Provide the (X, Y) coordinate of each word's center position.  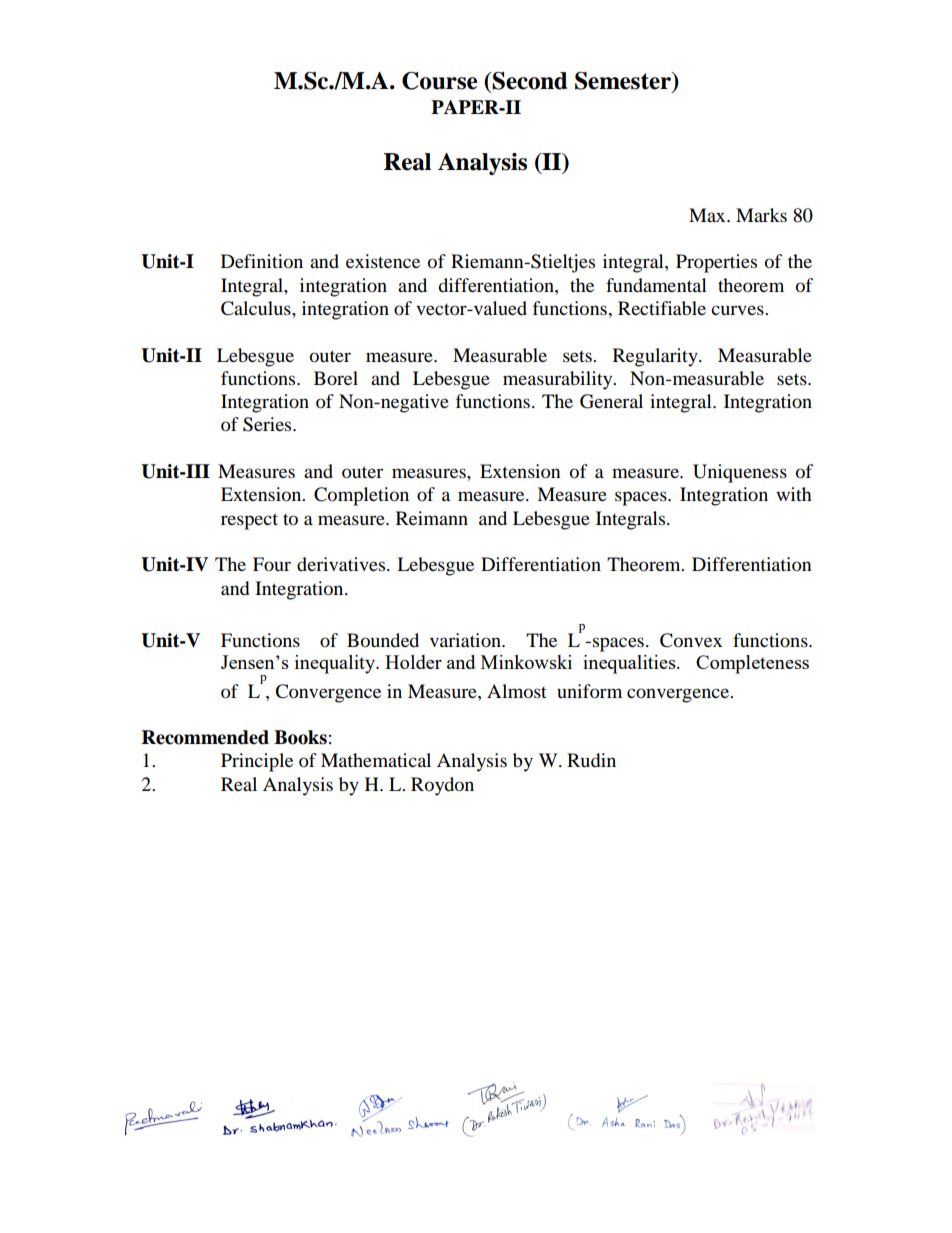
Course (439, 81)
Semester (624, 82)
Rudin (591, 760)
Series (268, 424)
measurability (559, 380)
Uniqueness (740, 473)
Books (300, 737)
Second (529, 81)
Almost (517, 691)
